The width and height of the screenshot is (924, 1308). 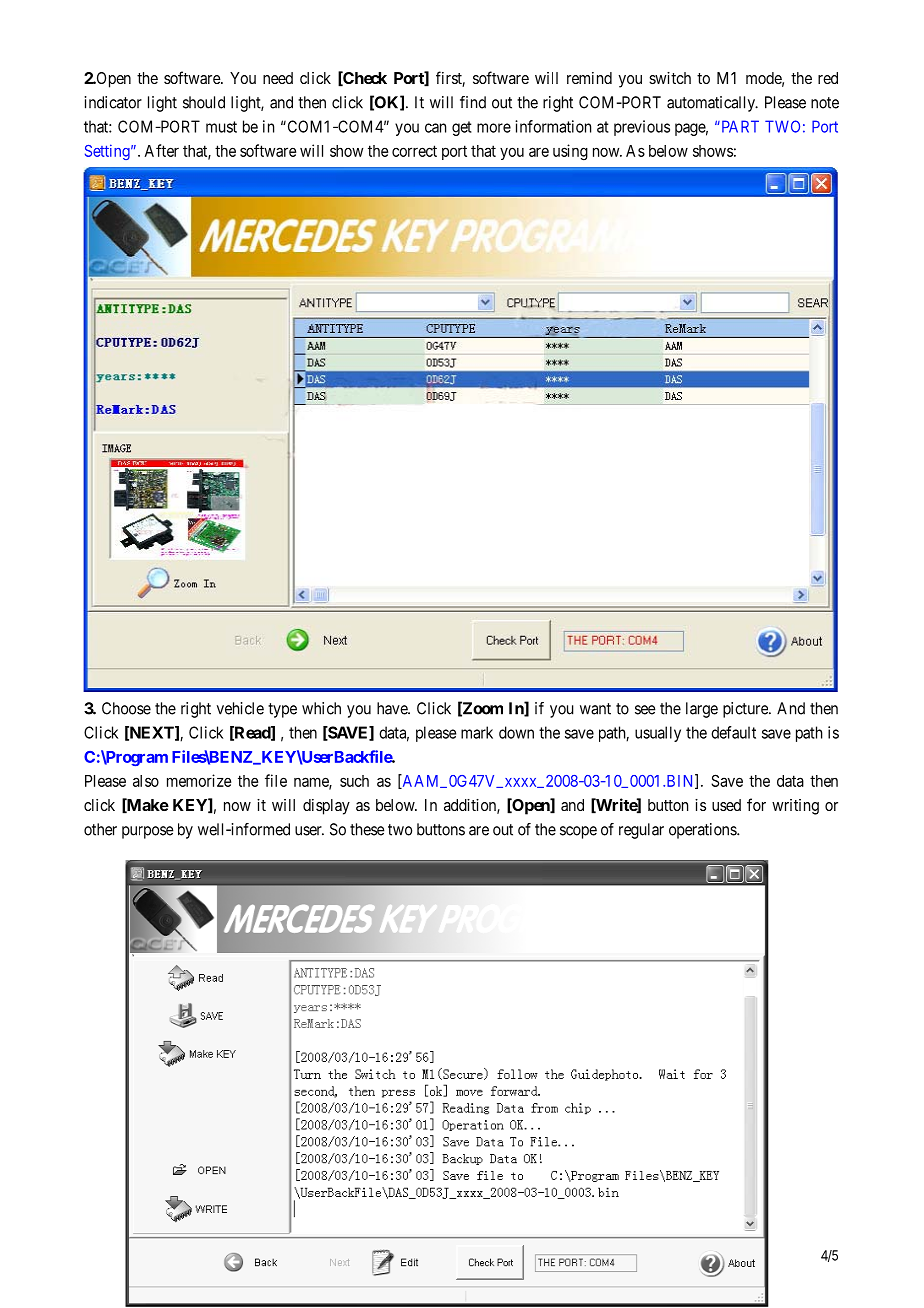 I want to click on picture, so click(x=746, y=710).
